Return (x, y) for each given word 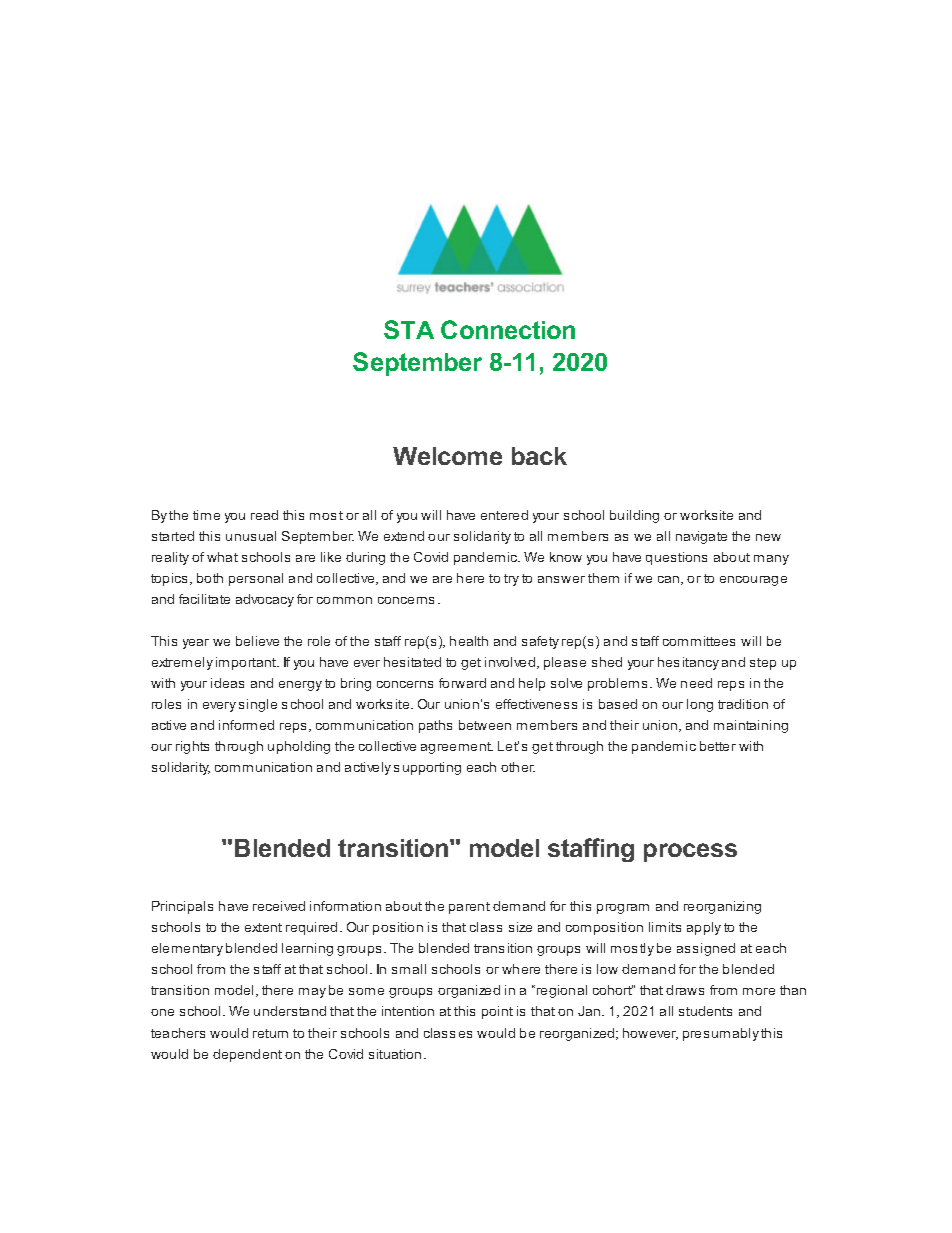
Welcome (447, 456)
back (539, 456)
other (518, 767)
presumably (721, 1034)
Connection (508, 329)
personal (256, 579)
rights (192, 747)
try (511, 580)
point (497, 1012)
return (270, 1033)
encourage (753, 581)
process (690, 852)
